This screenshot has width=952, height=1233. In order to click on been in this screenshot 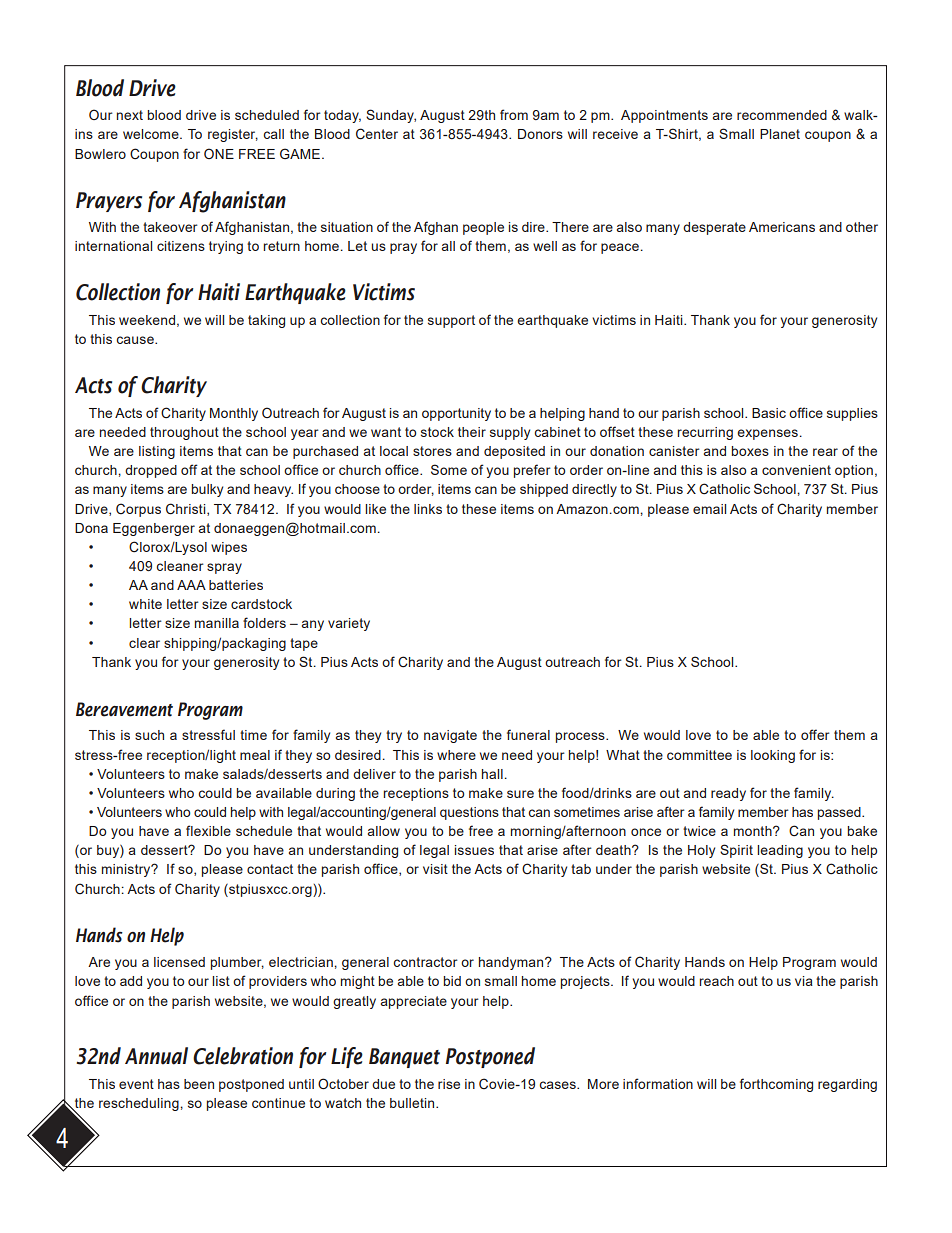, I will do `click(199, 1084)`.
